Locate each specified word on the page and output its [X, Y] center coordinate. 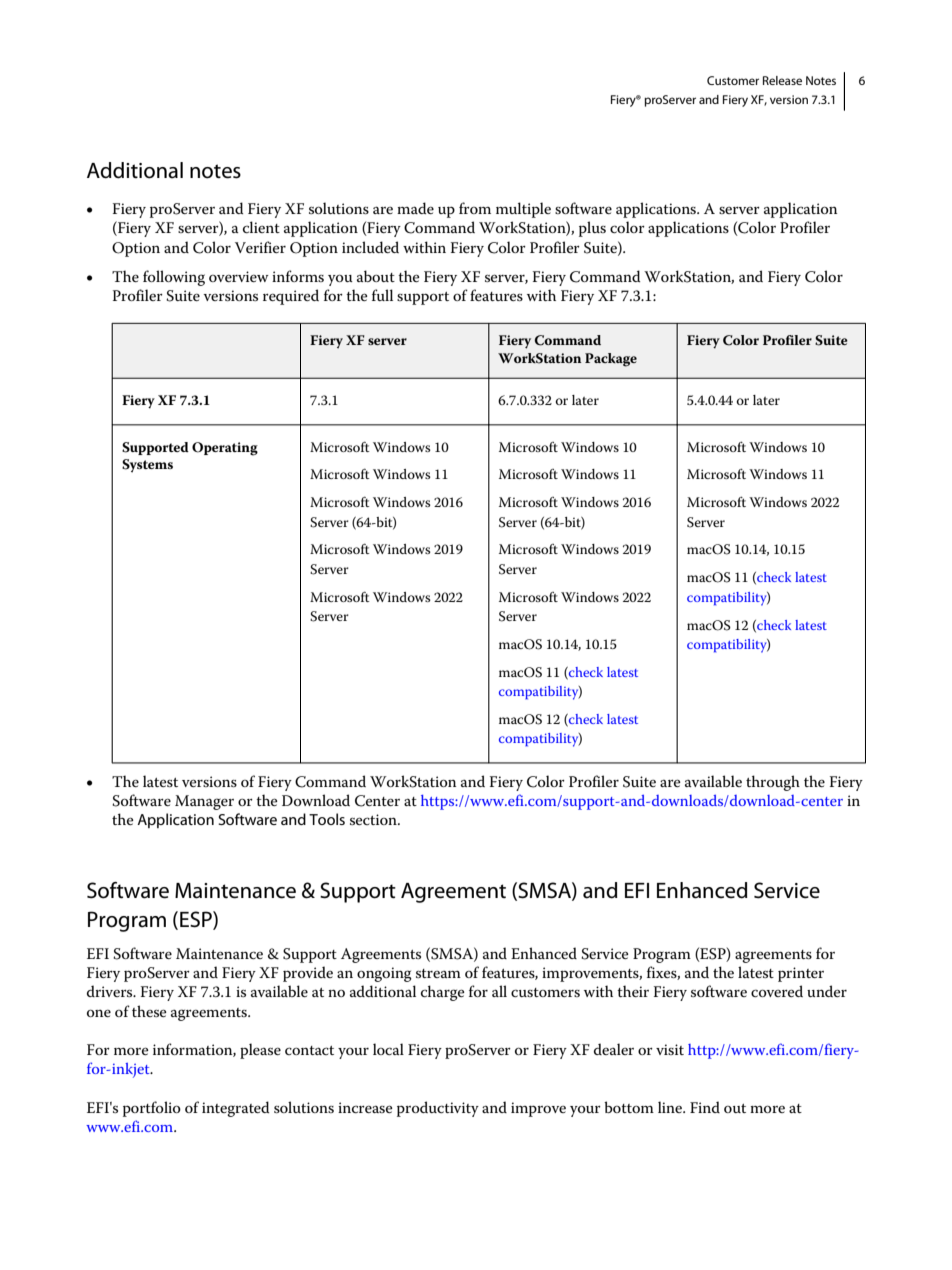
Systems [147, 466]
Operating [225, 449]
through [773, 783]
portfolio [152, 1109]
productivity [438, 1109]
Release [782, 80]
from [475, 208]
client [261, 227]
